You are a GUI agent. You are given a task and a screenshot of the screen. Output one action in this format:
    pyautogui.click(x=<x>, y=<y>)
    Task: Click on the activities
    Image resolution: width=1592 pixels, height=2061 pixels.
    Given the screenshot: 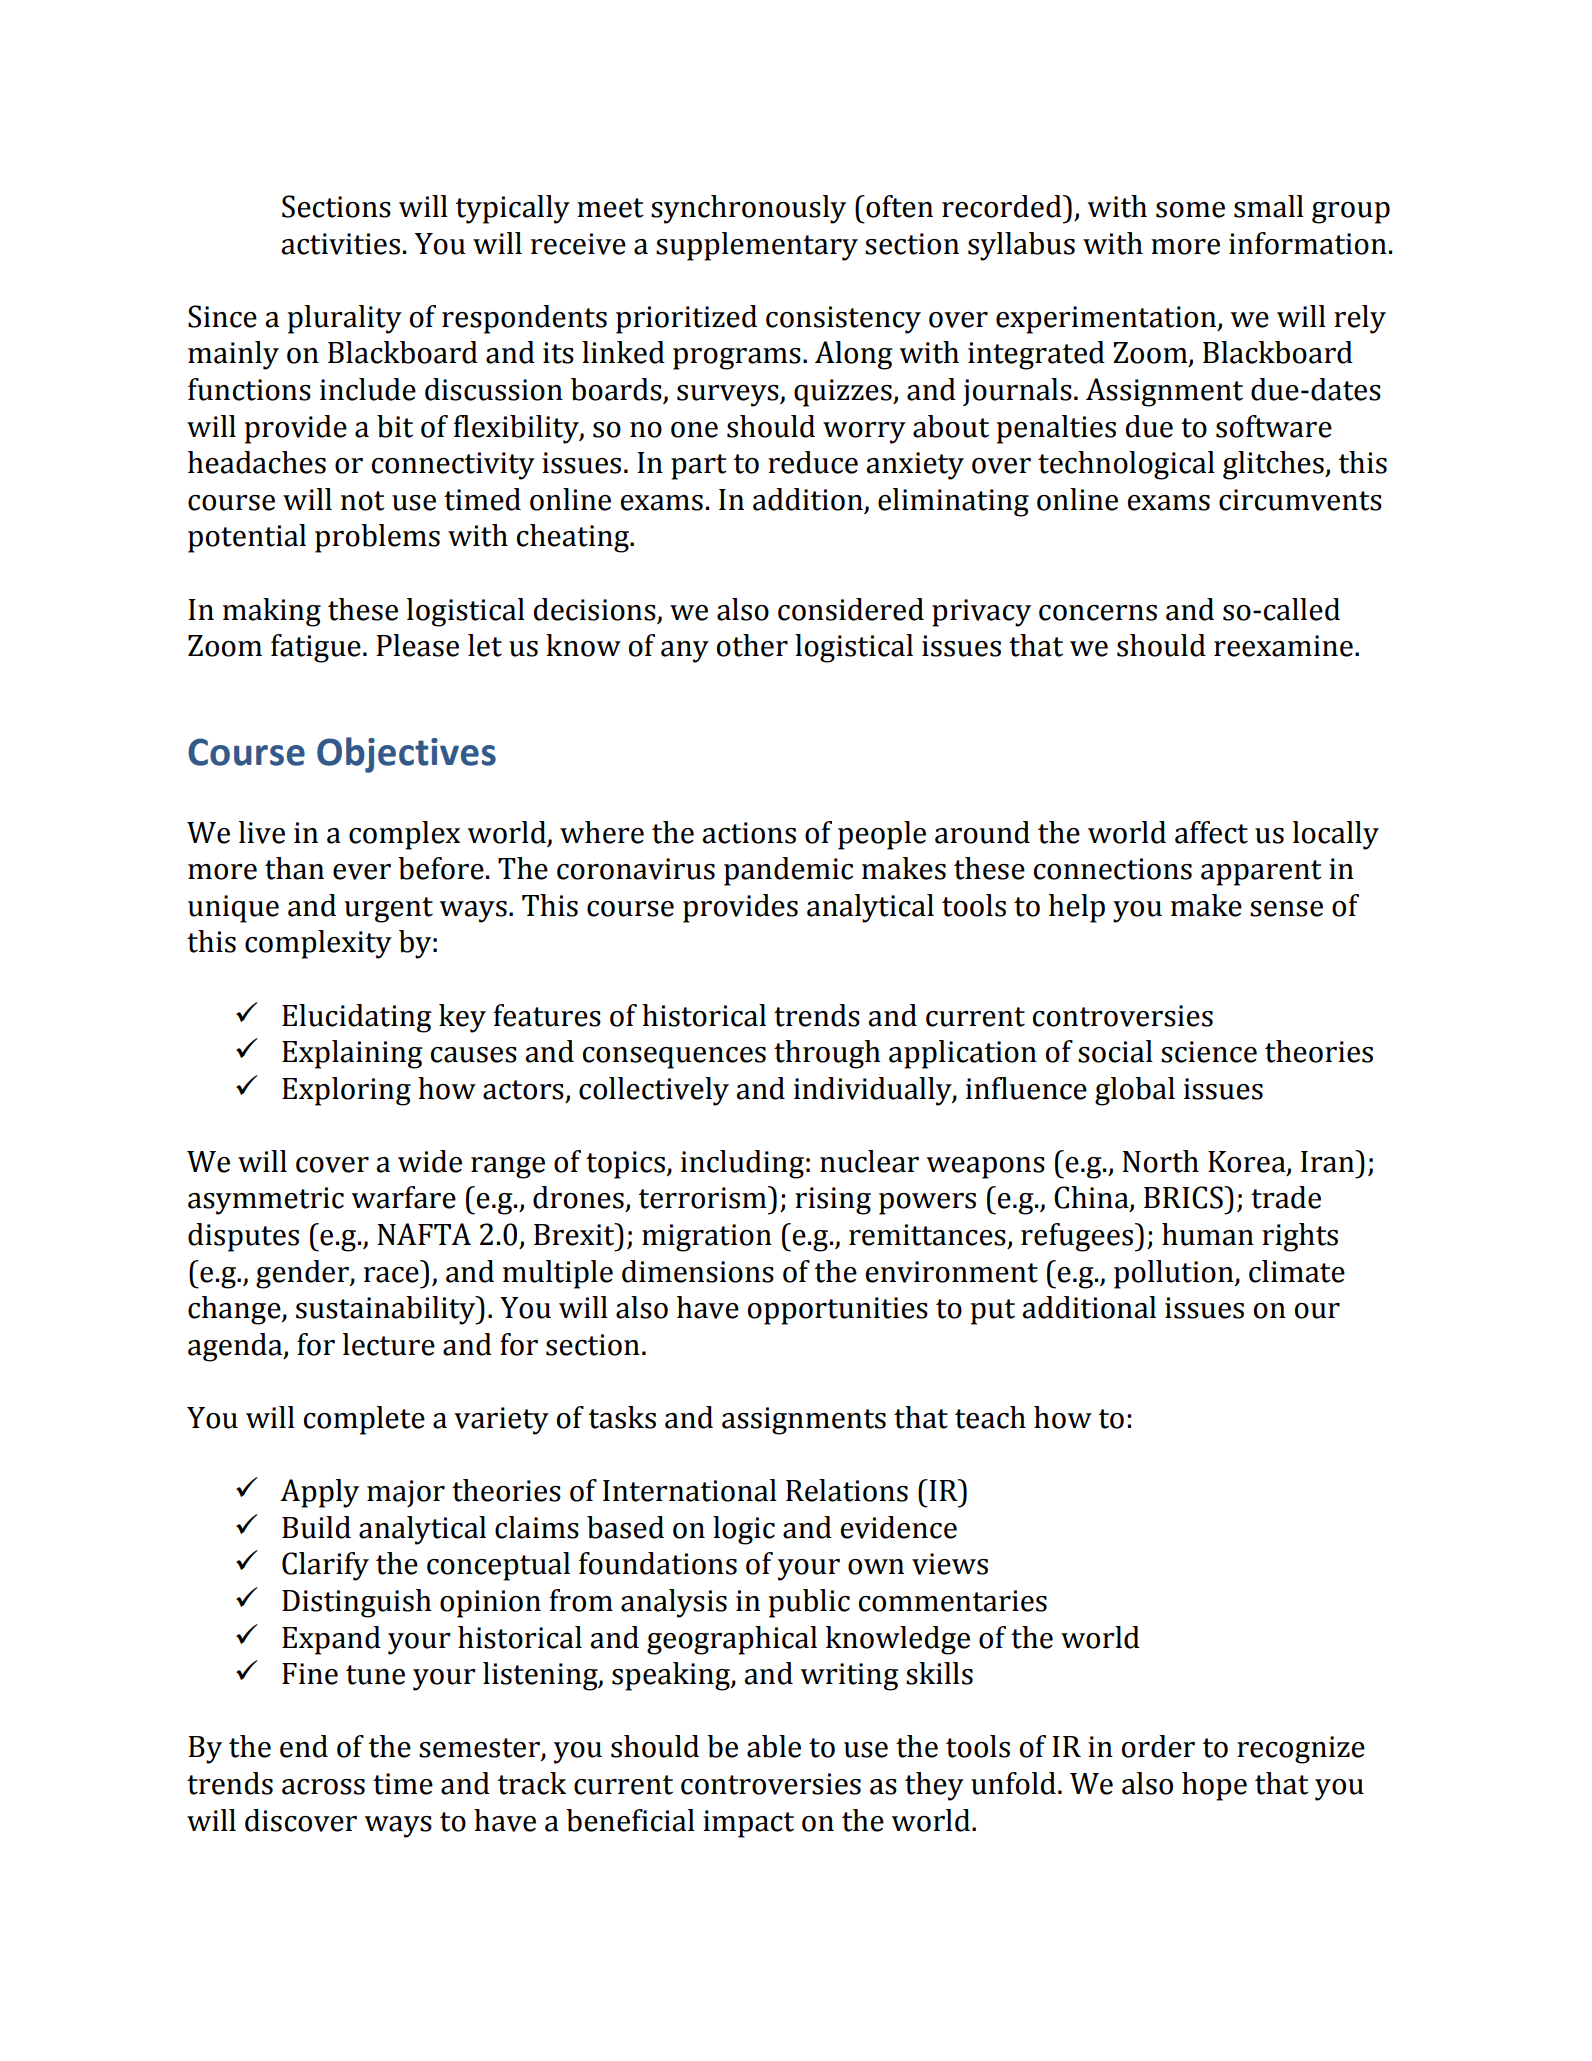 What is the action you would take?
    pyautogui.click(x=340, y=244)
